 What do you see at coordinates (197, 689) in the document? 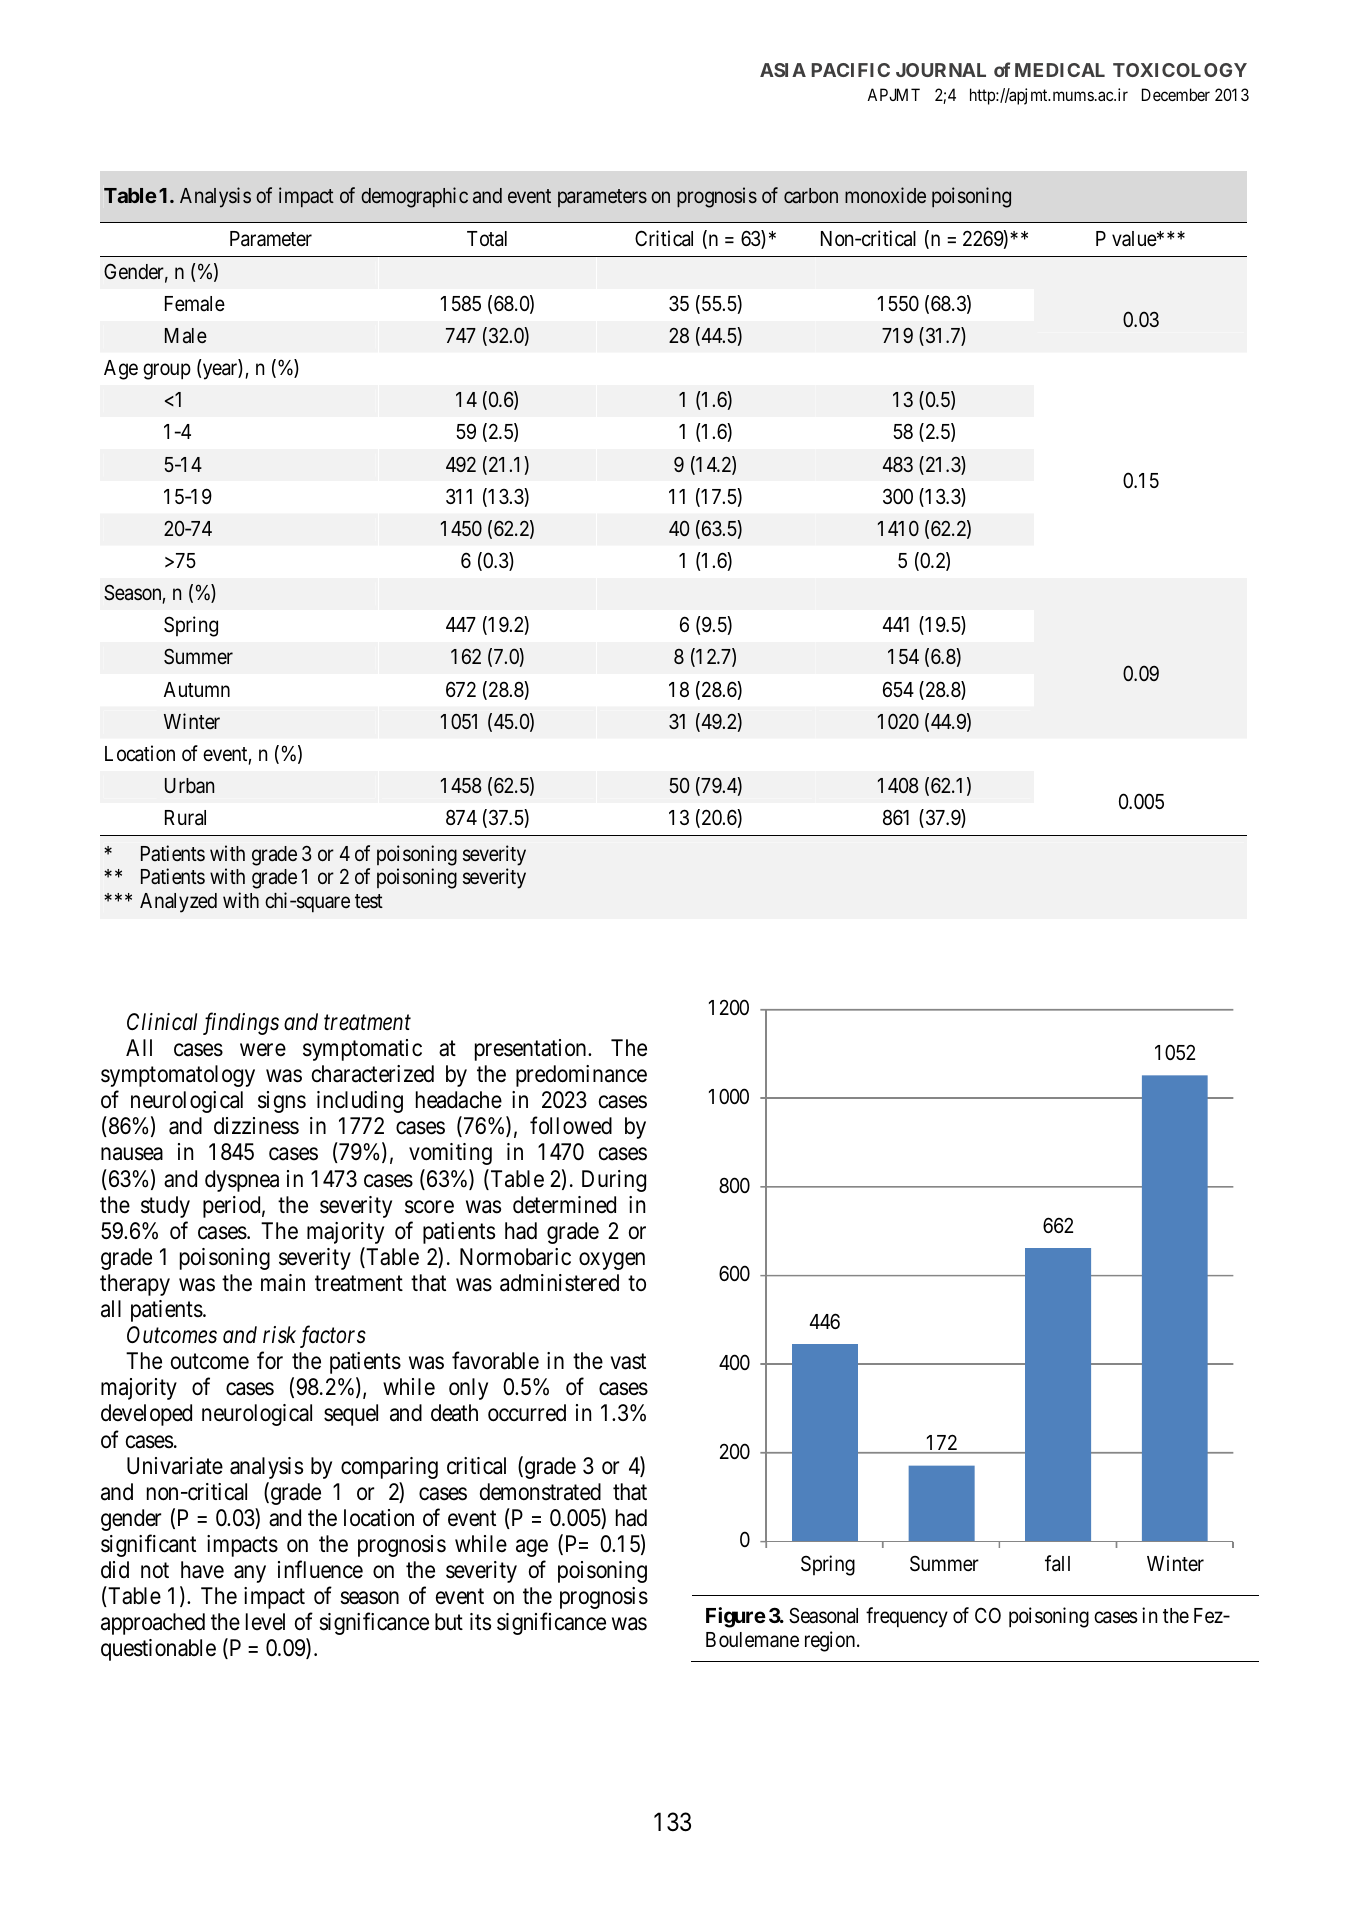
I see `Autumn` at bounding box center [197, 689].
